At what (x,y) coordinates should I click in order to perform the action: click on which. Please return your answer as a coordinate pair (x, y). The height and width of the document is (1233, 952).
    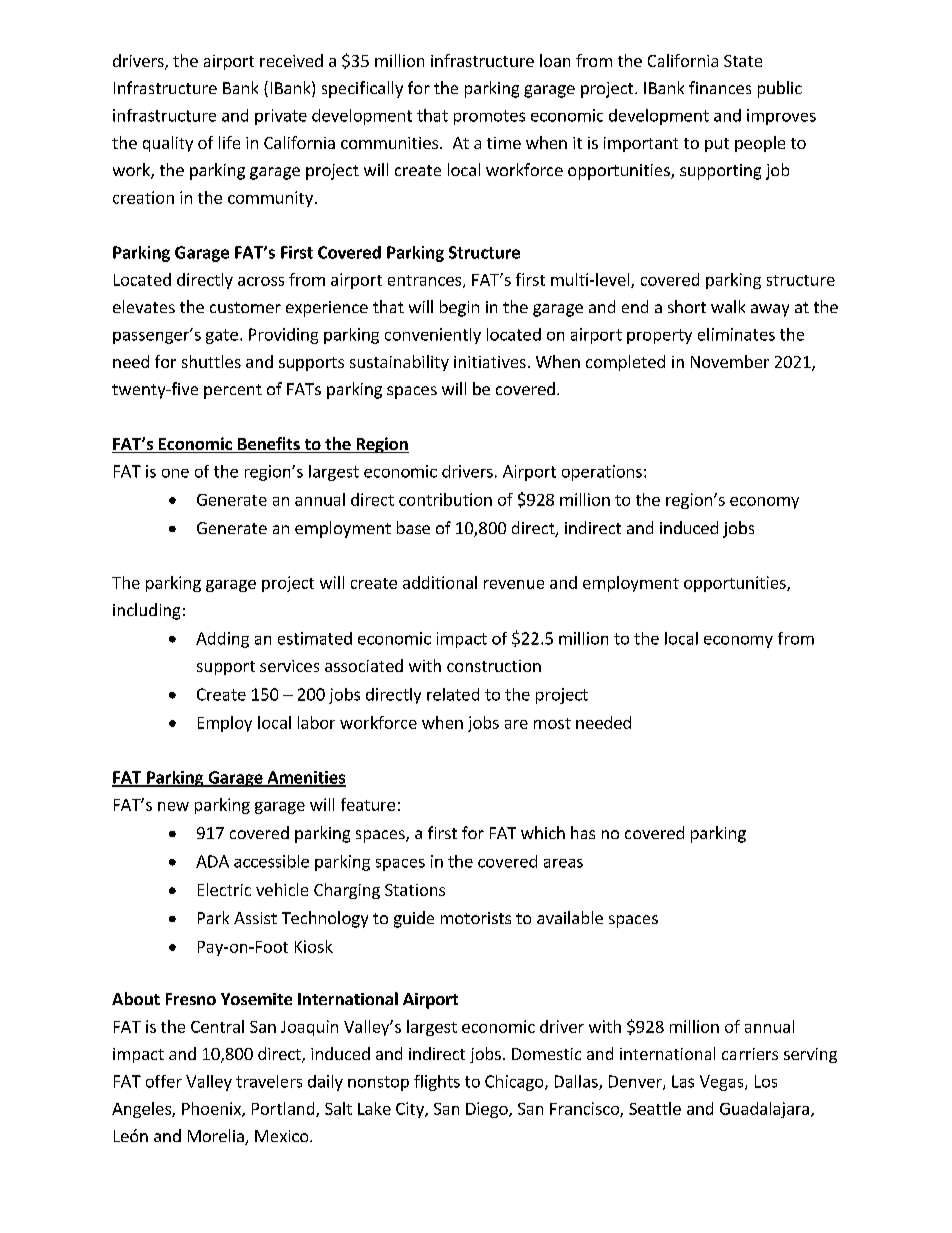
    Looking at the image, I should click on (543, 832).
